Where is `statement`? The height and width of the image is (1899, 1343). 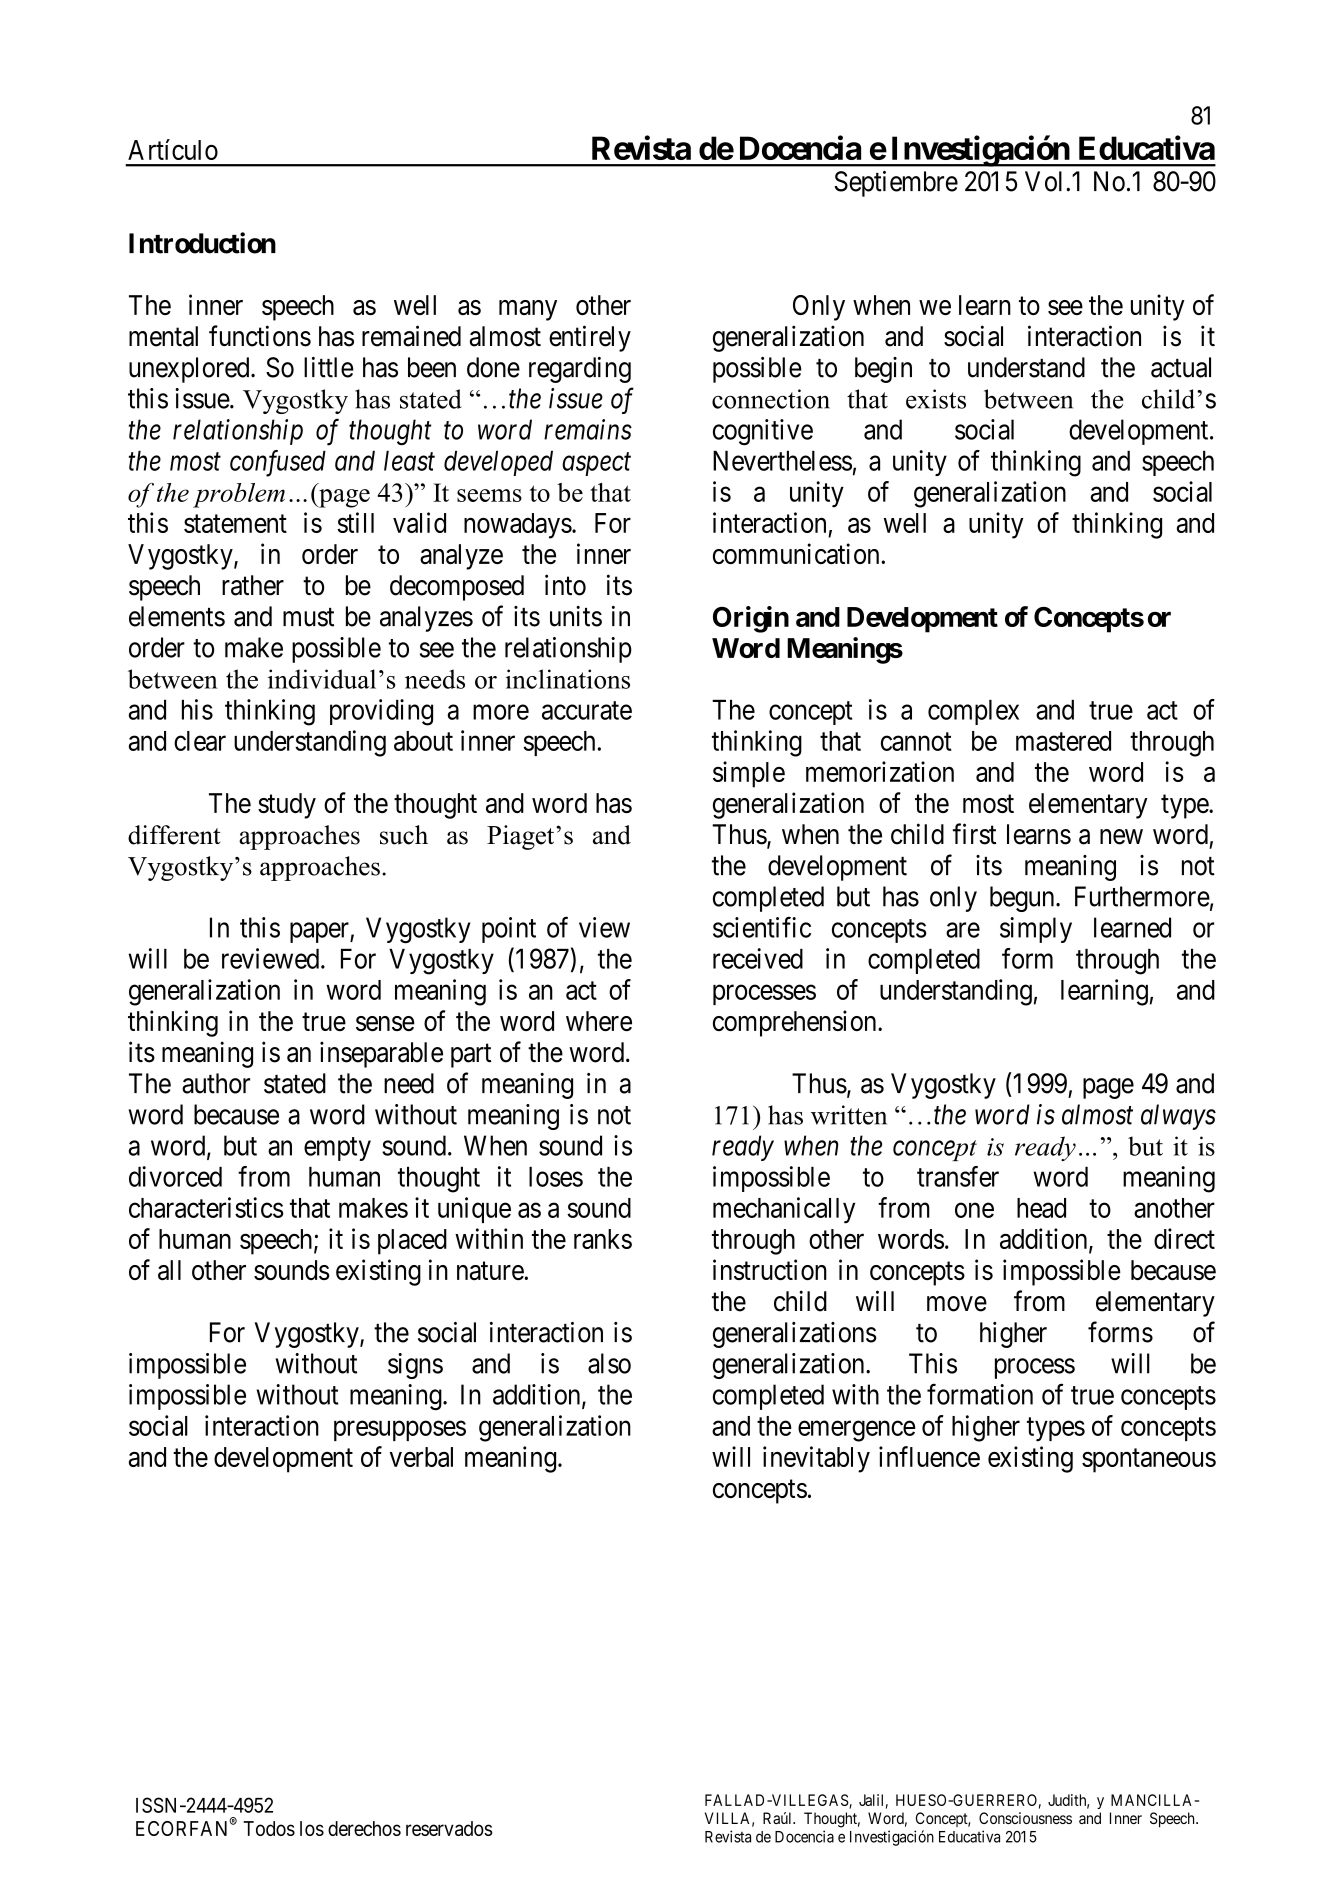
statement is located at coordinates (235, 524).
